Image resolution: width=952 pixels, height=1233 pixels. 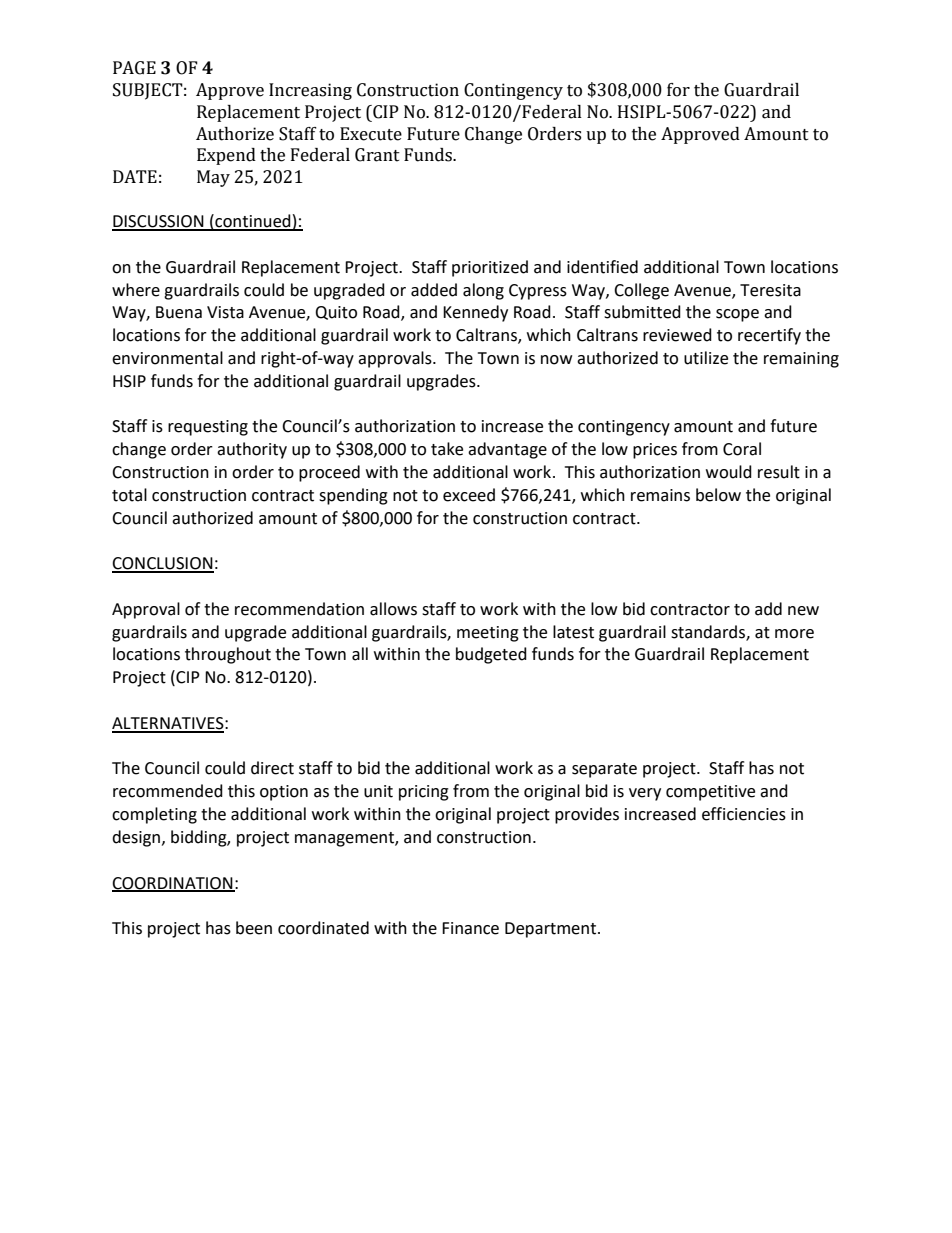 I want to click on utilize, so click(x=706, y=358).
